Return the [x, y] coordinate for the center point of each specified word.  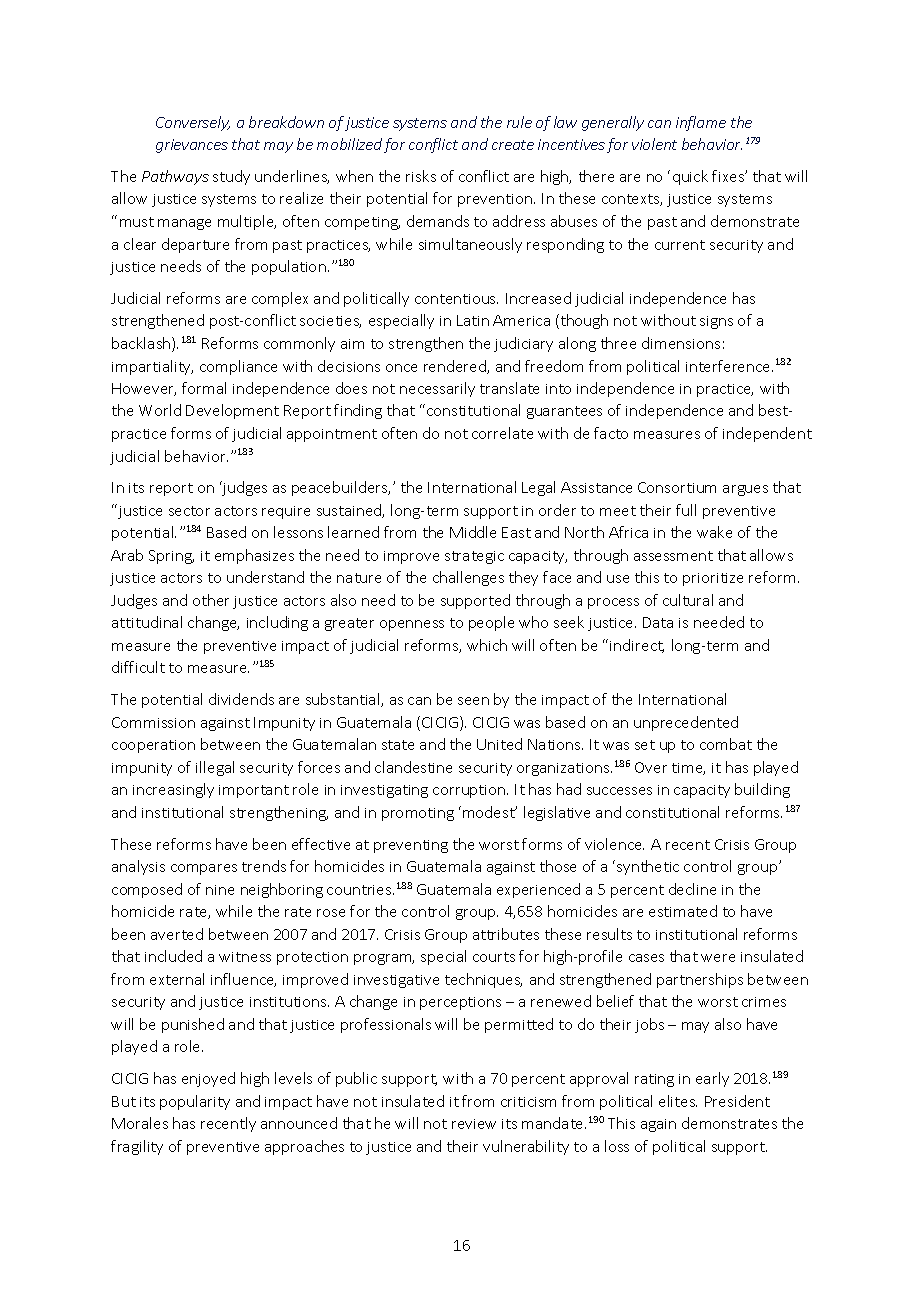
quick [690, 177]
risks [421, 176]
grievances [192, 146]
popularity [195, 1102]
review [474, 1124]
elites [678, 1101]
